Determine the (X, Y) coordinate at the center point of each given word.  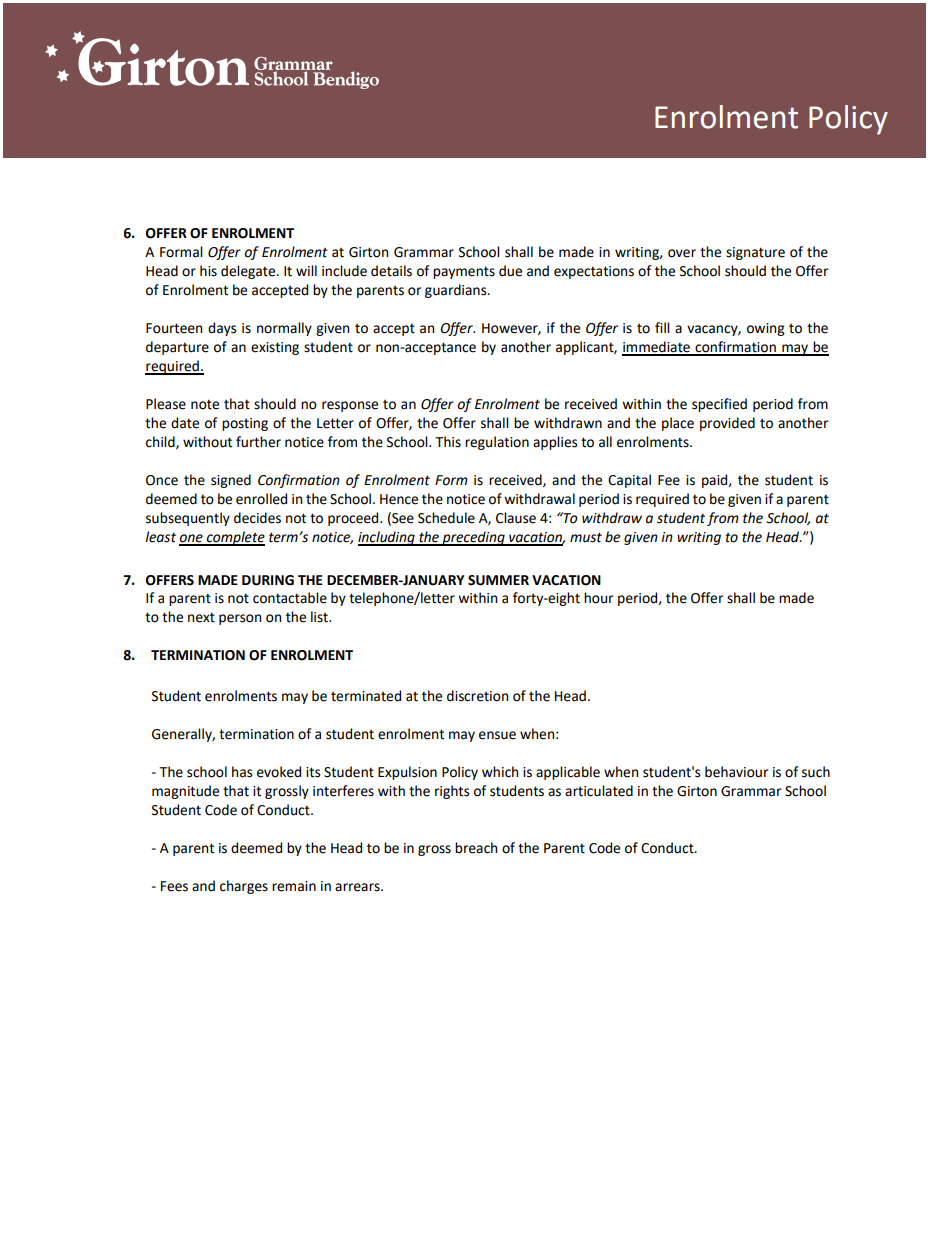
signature (755, 253)
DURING (268, 580)
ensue (497, 735)
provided (727, 424)
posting (245, 424)
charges (244, 887)
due (510, 271)
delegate (249, 272)
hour (598, 598)
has (242, 772)
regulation (497, 443)
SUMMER (498, 580)
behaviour (736, 772)
